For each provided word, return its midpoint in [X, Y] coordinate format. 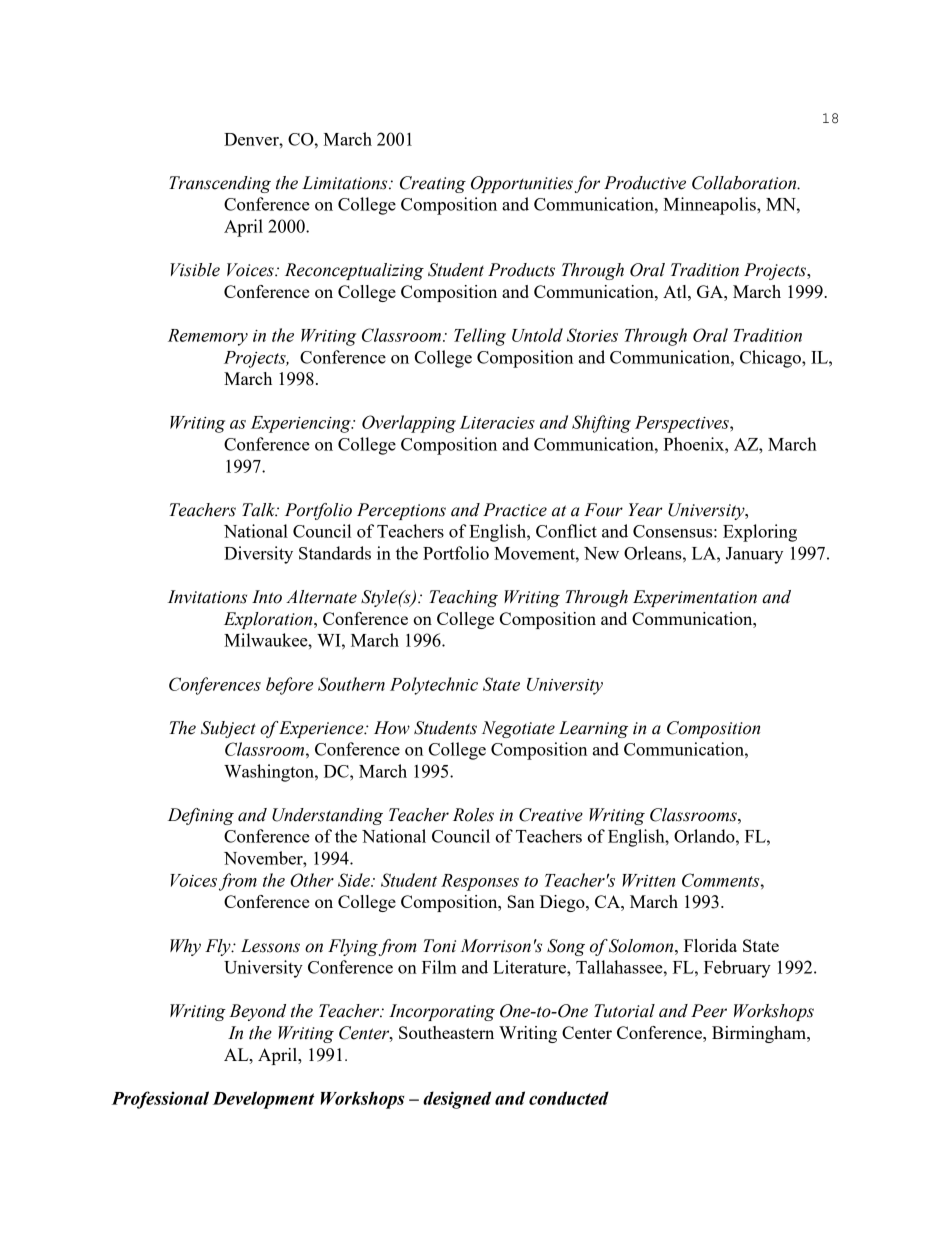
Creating [433, 184]
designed [457, 1100]
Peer [709, 1011]
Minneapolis [710, 206]
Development [264, 1100]
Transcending [220, 184]
